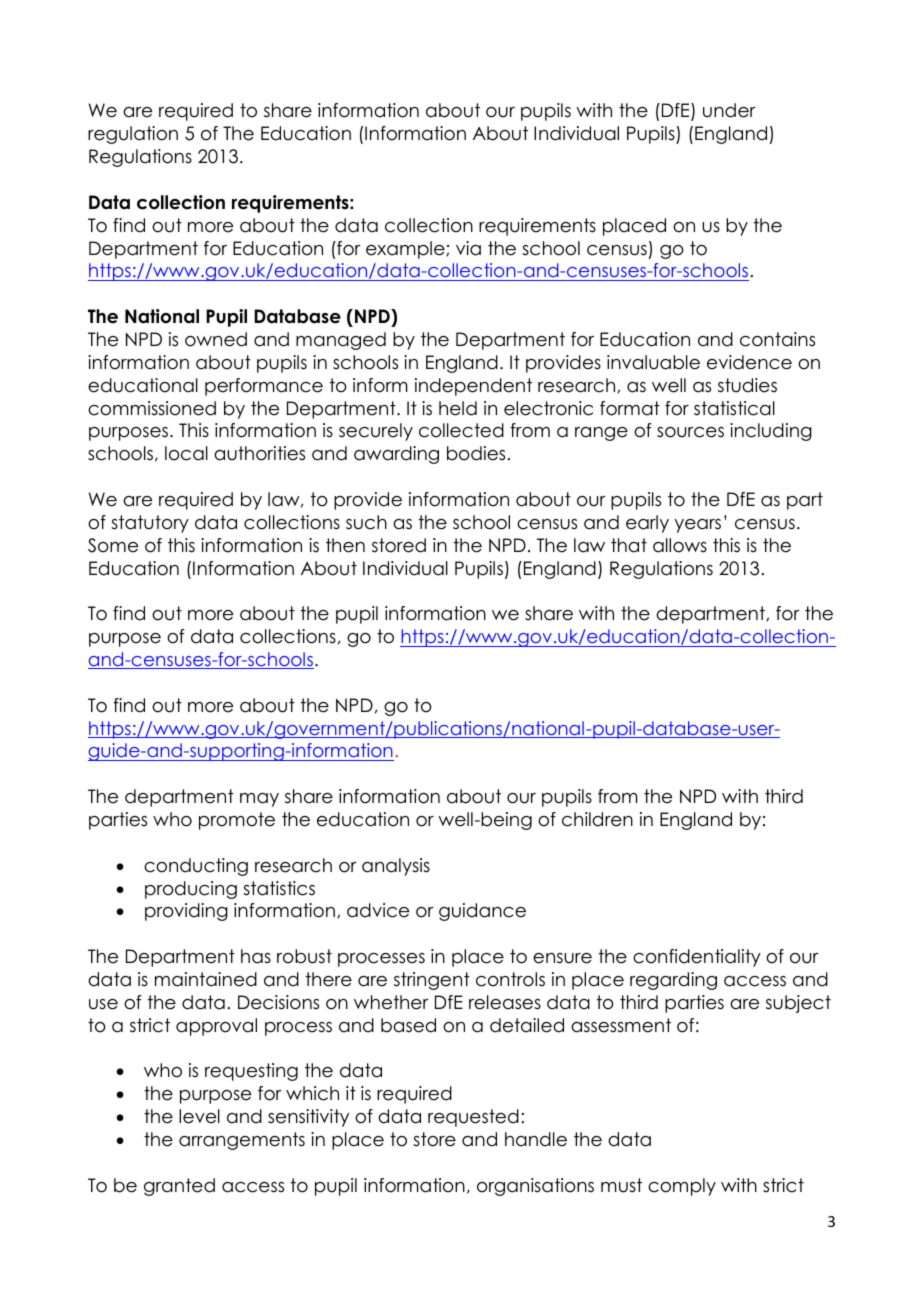 The width and height of the page is (924, 1308). I want to click on Some, so click(113, 545).
